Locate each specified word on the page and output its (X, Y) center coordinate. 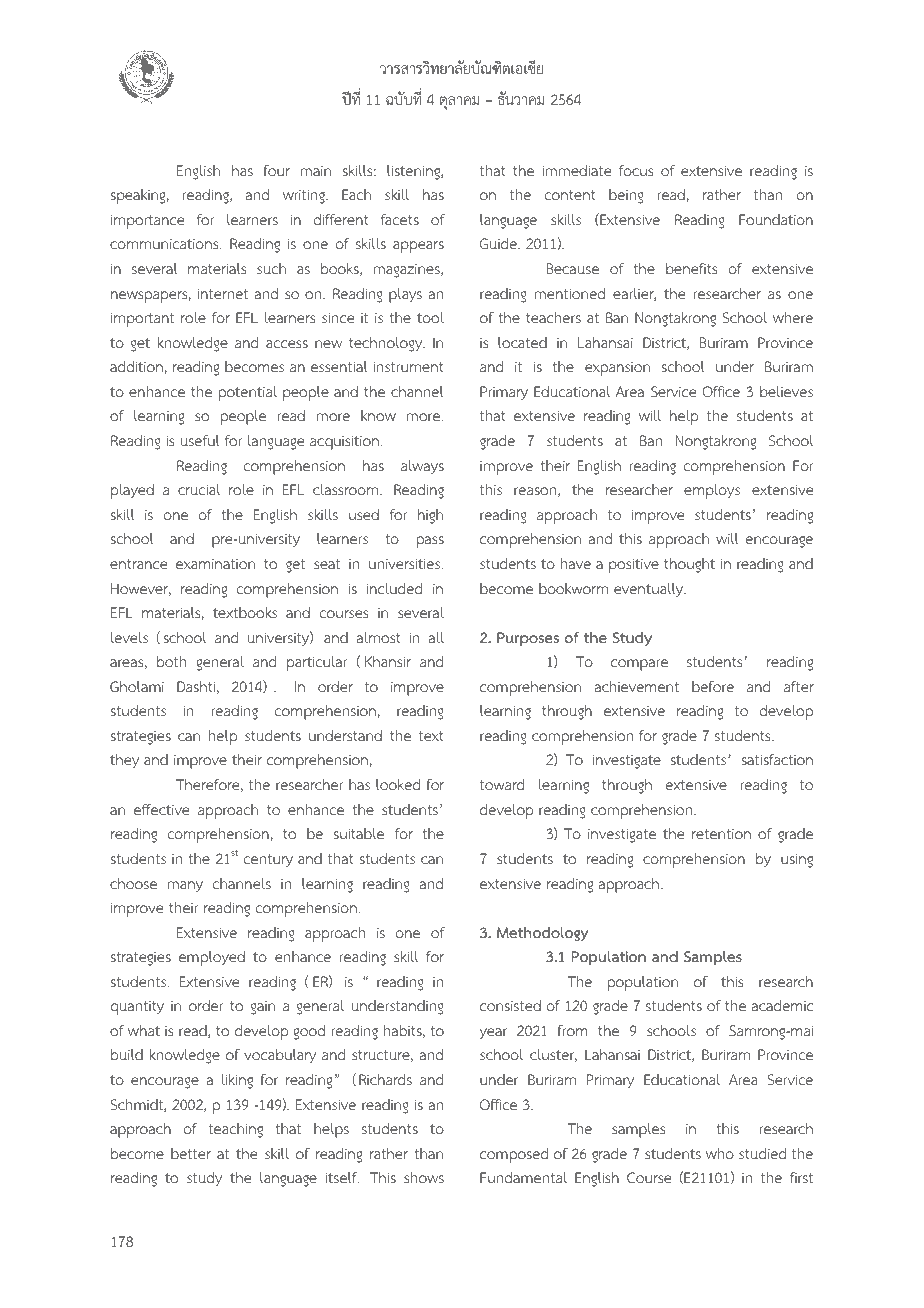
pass (430, 542)
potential (248, 393)
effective (161, 809)
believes (786, 391)
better (191, 1153)
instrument (408, 366)
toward (502, 784)
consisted (510, 1005)
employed (212, 958)
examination (215, 563)
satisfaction (777, 759)
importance (147, 221)
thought (689, 565)
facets (400, 219)
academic (782, 1005)
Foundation (776, 220)
